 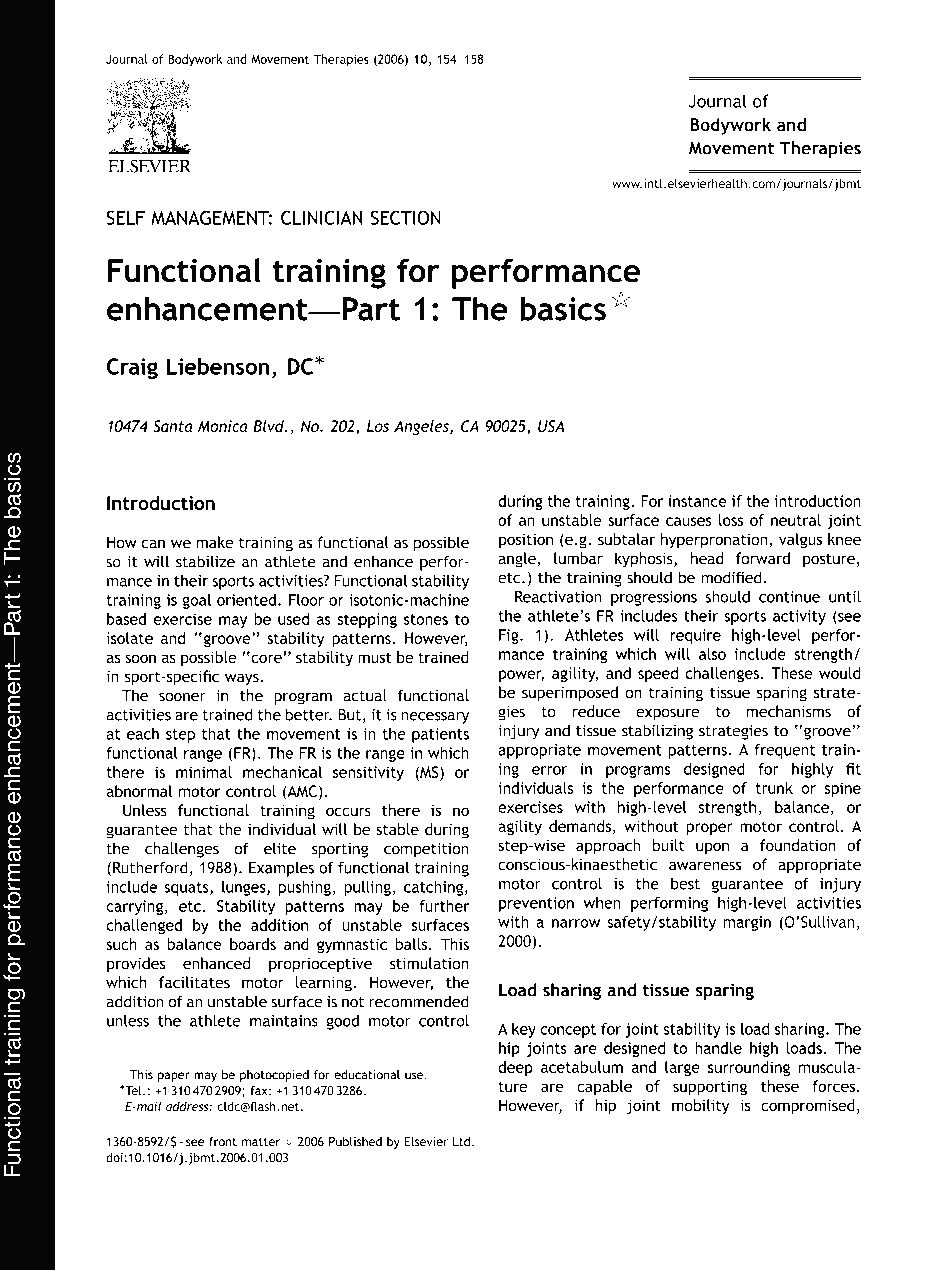 I want to click on SELF, so click(x=126, y=217).
